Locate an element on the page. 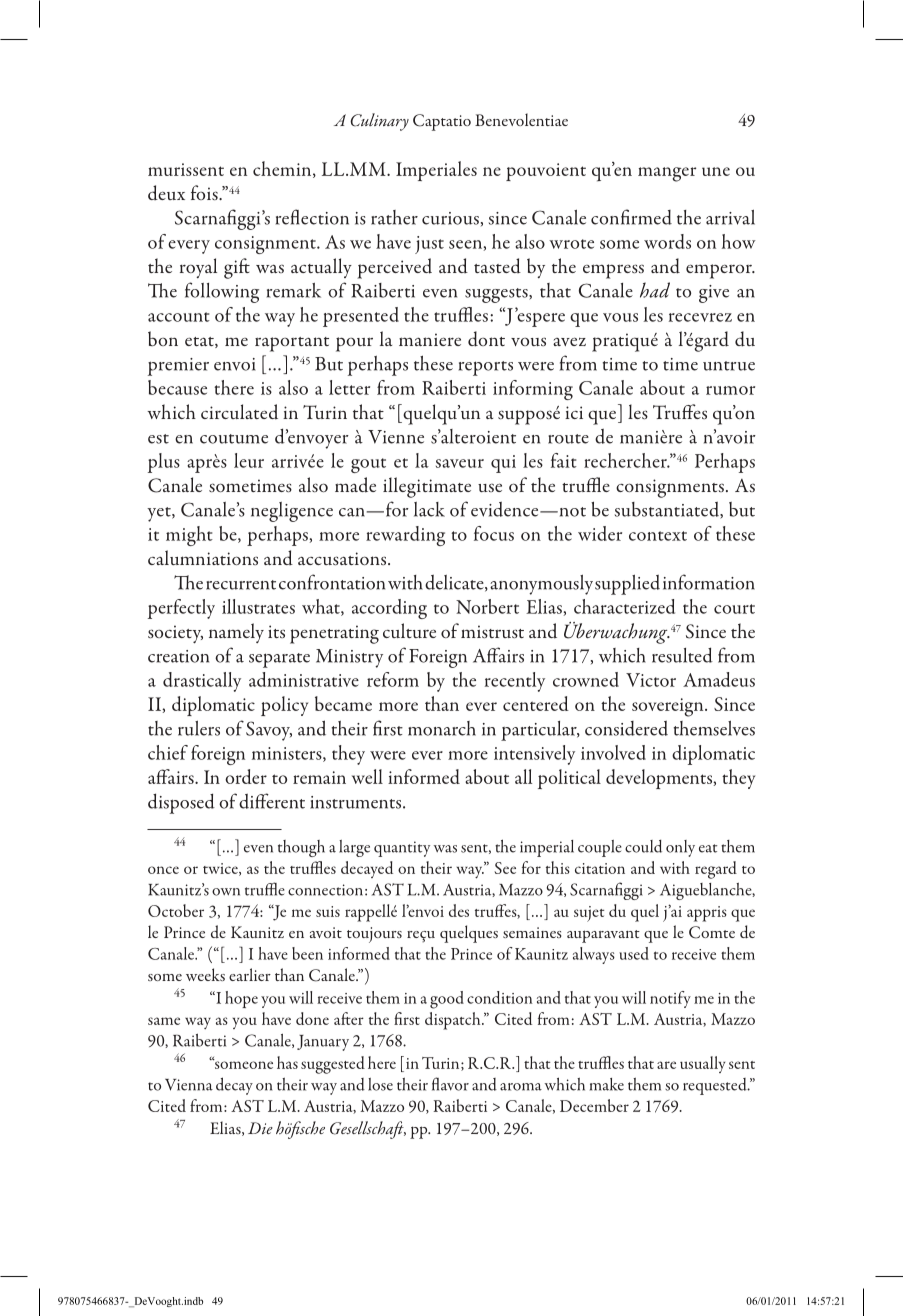  Die is located at coordinates (260, 1128).
